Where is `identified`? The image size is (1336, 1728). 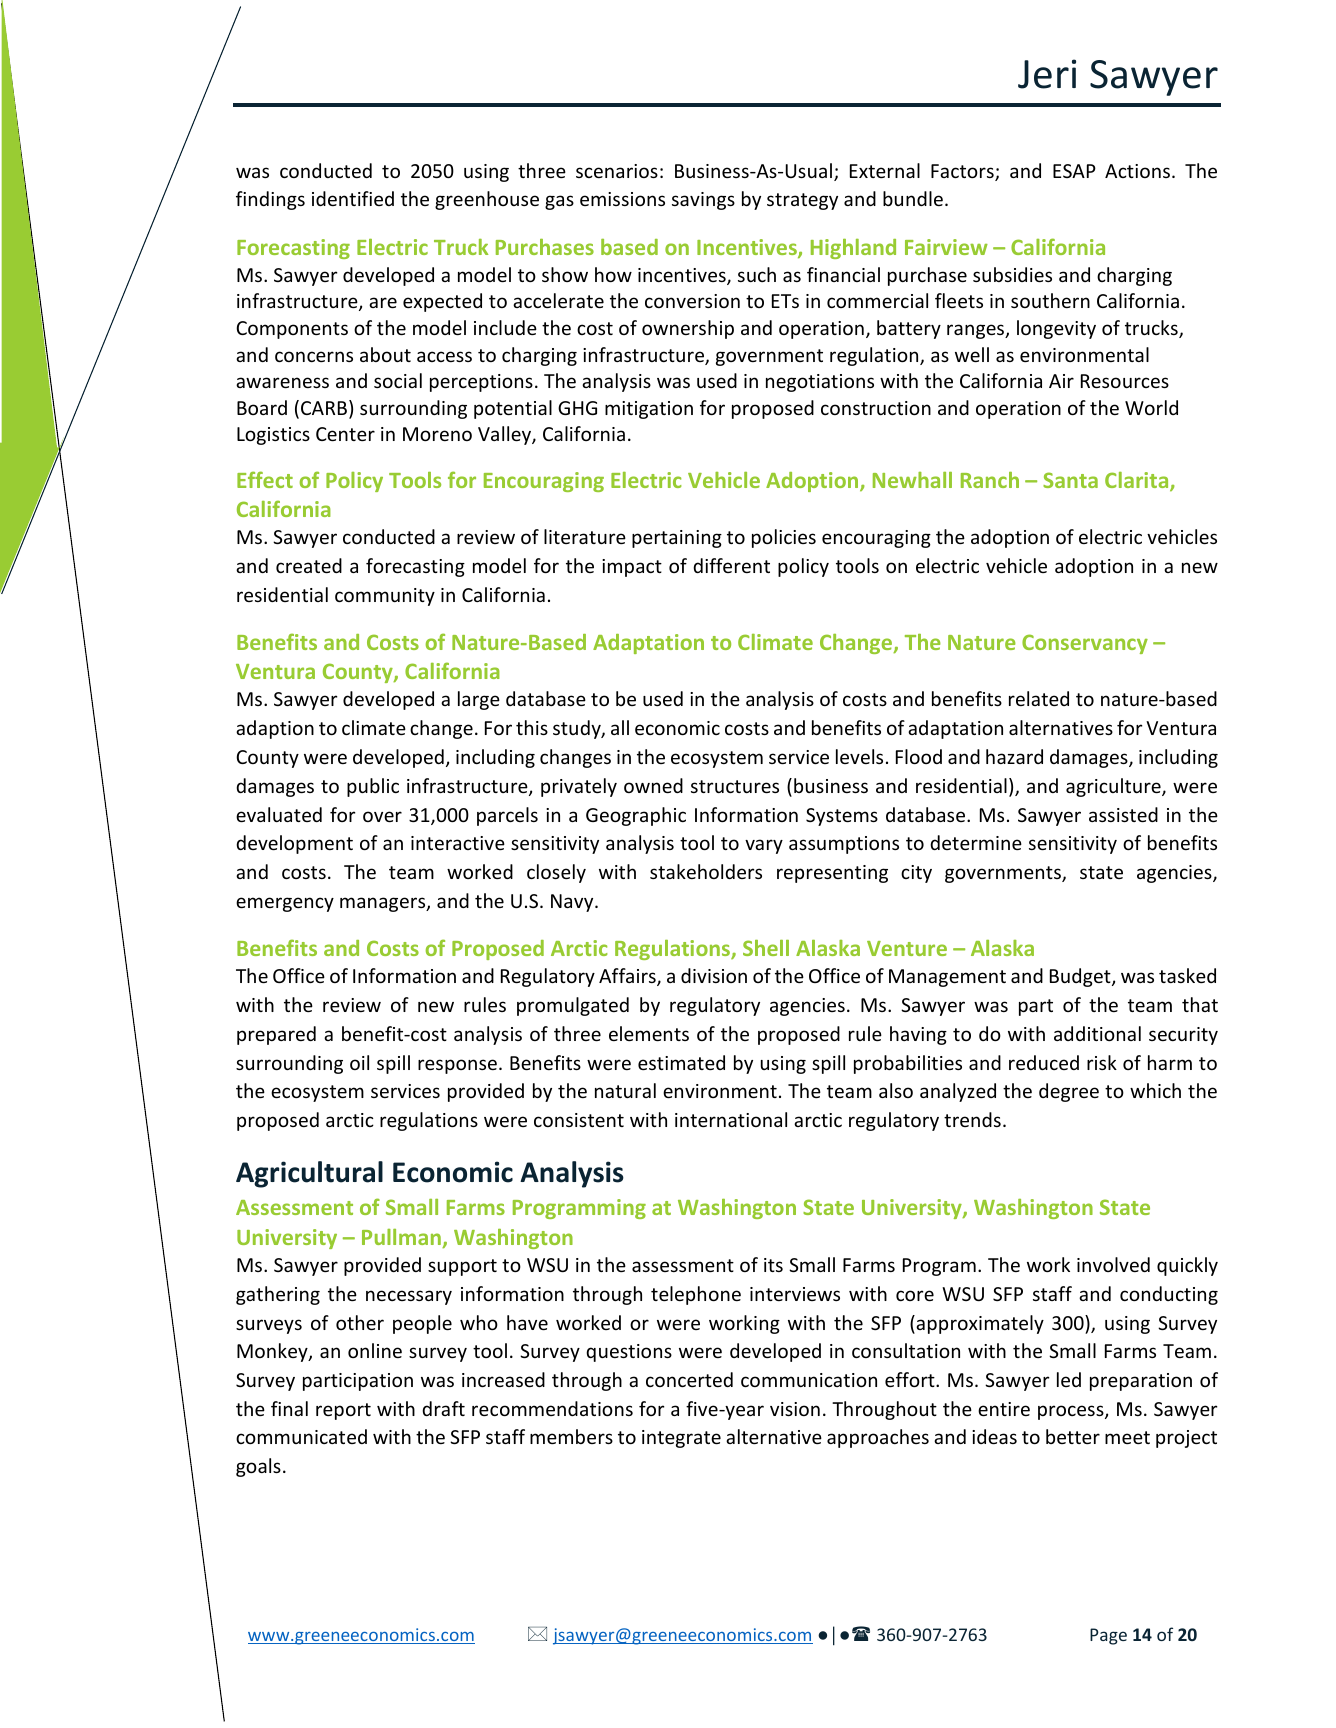
identified is located at coordinates (353, 198).
